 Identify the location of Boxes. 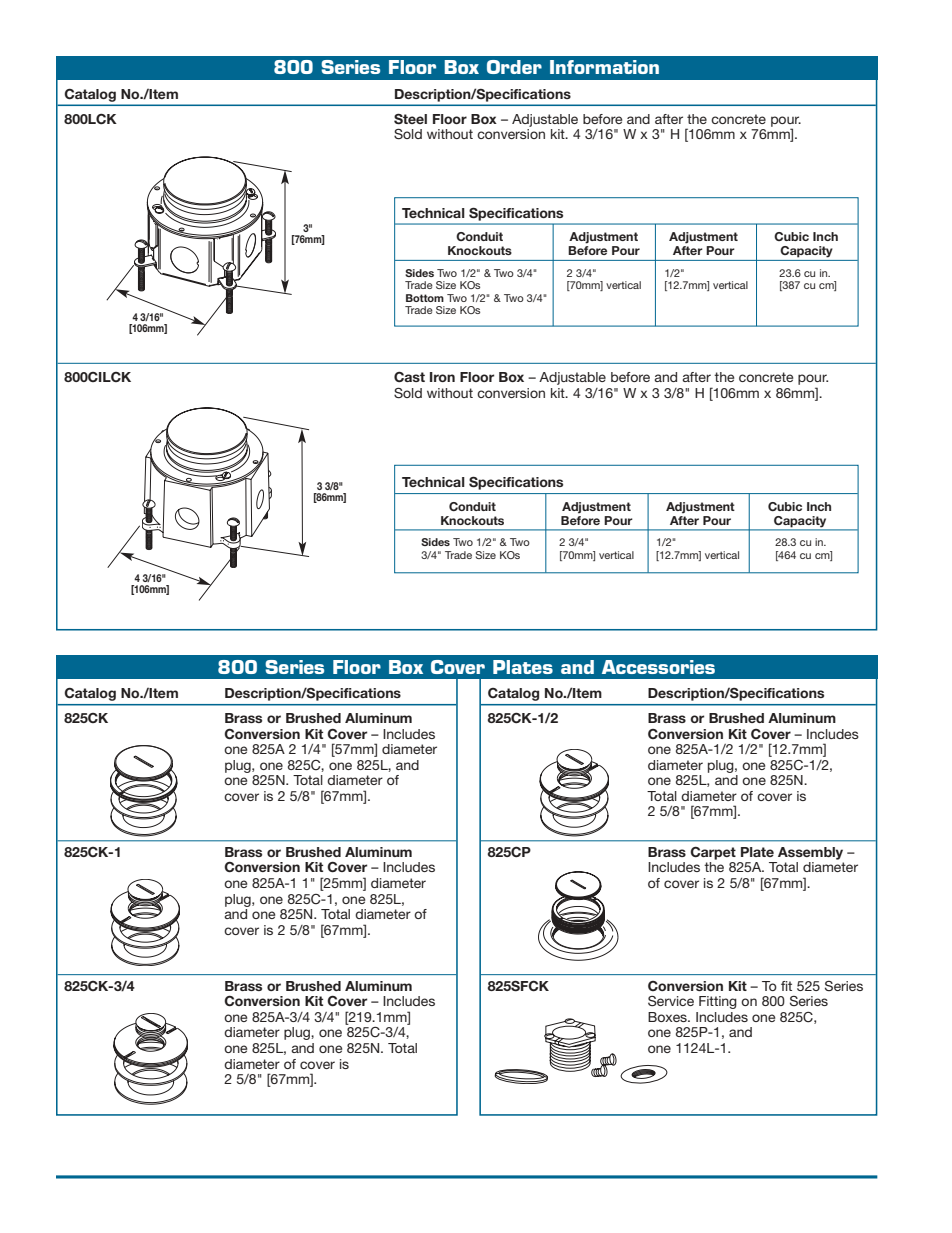
(668, 1017).
